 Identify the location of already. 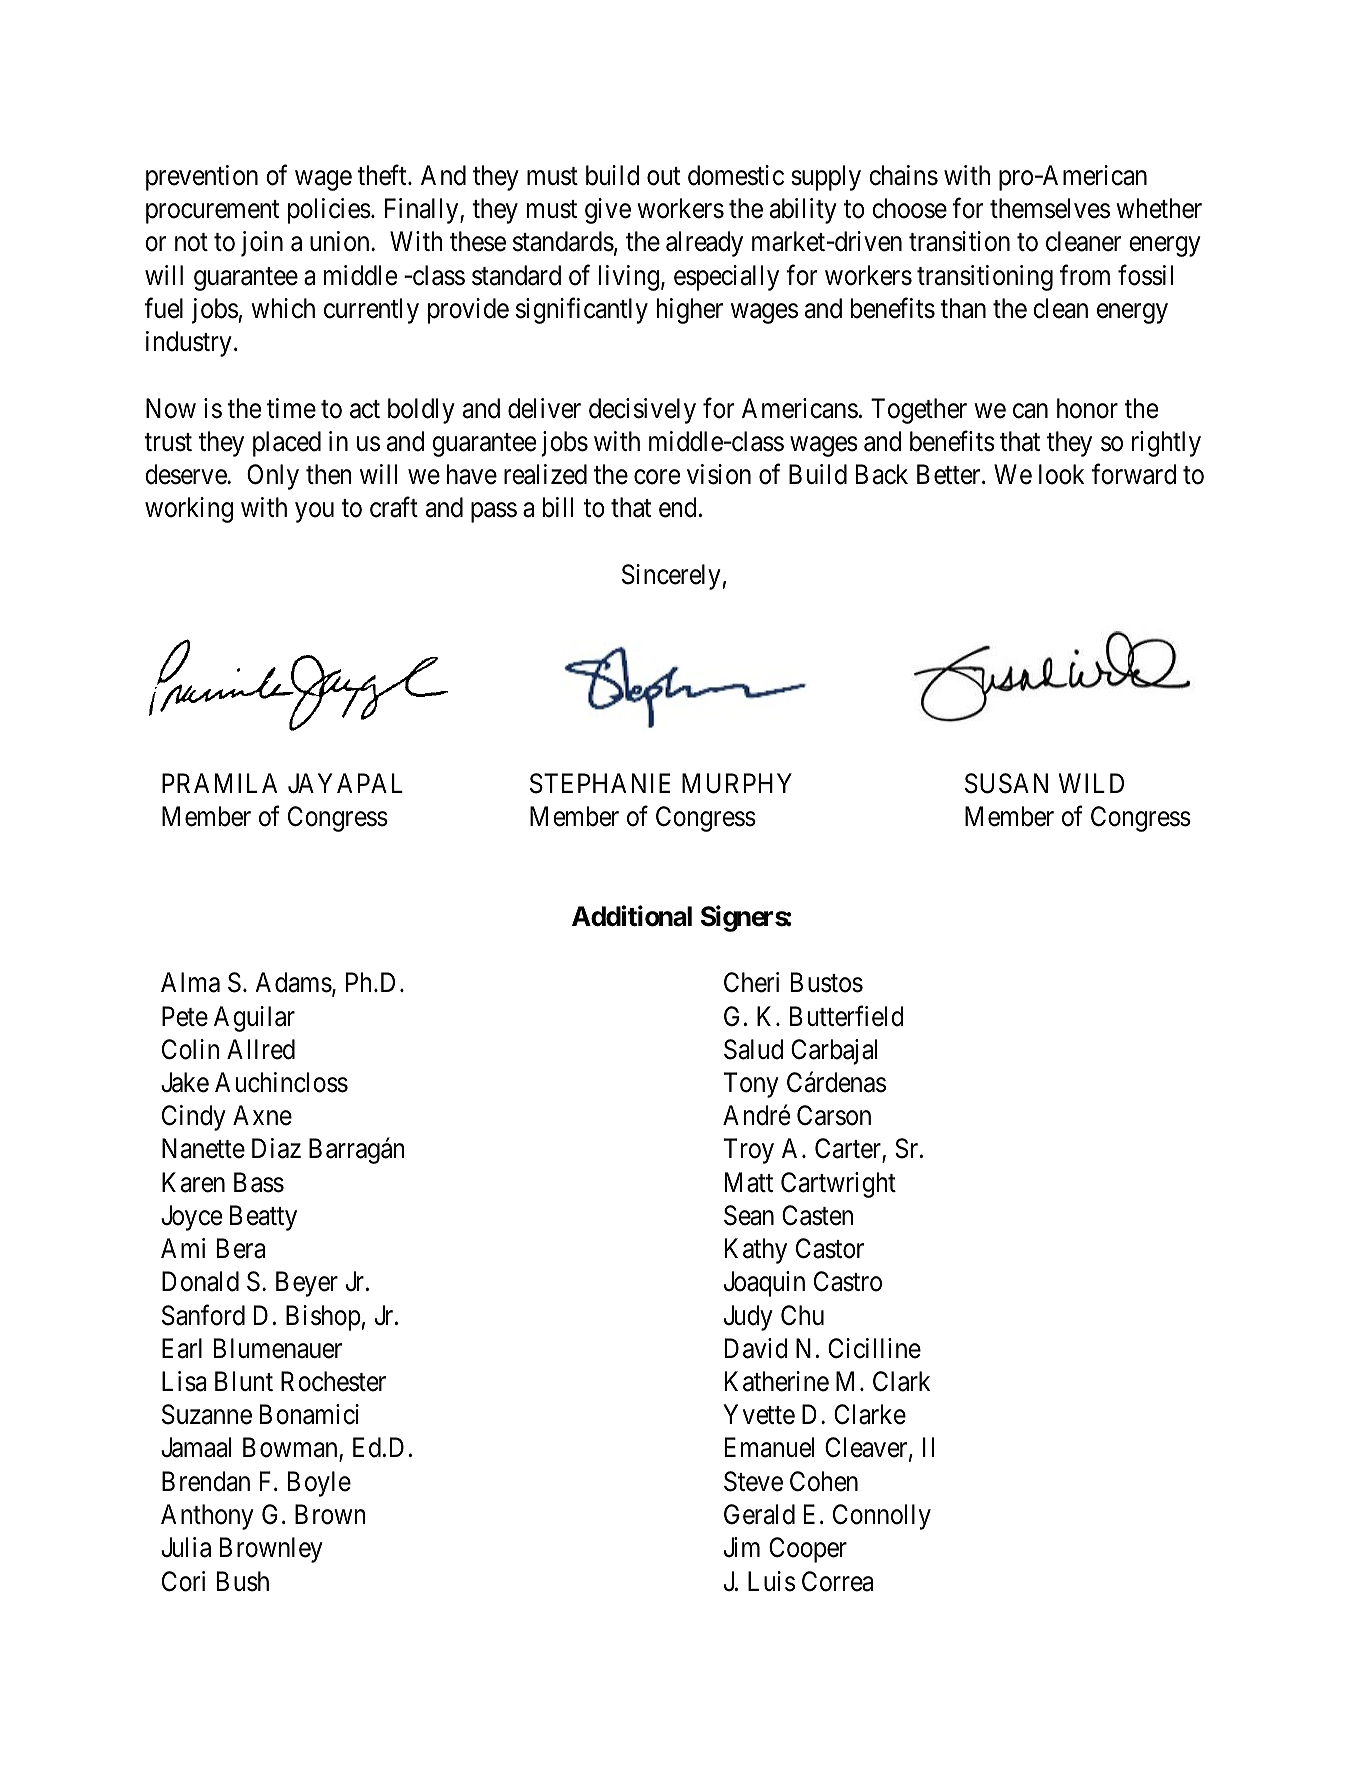
(704, 244).
